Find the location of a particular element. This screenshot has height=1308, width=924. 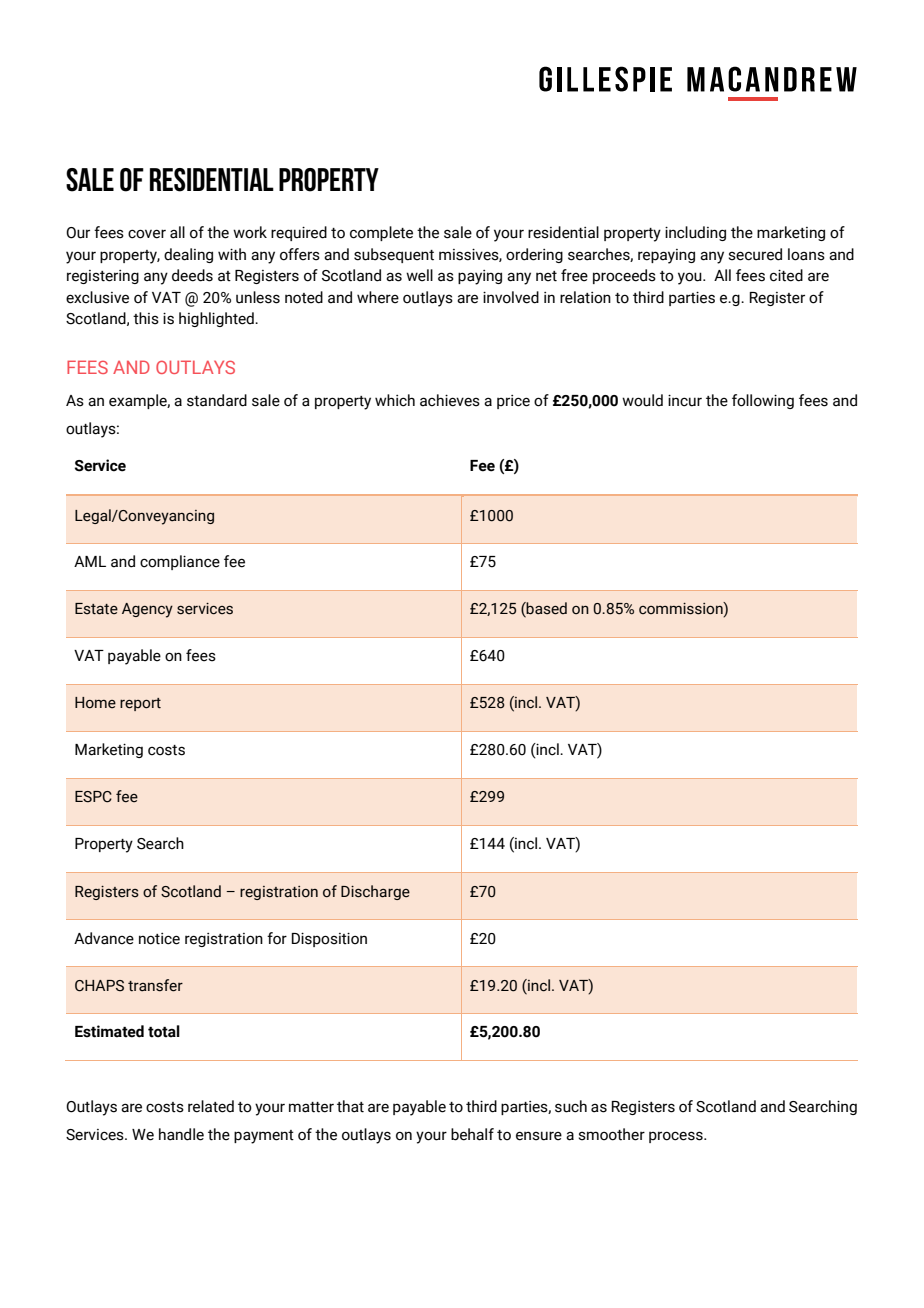

process is located at coordinates (677, 1137).
